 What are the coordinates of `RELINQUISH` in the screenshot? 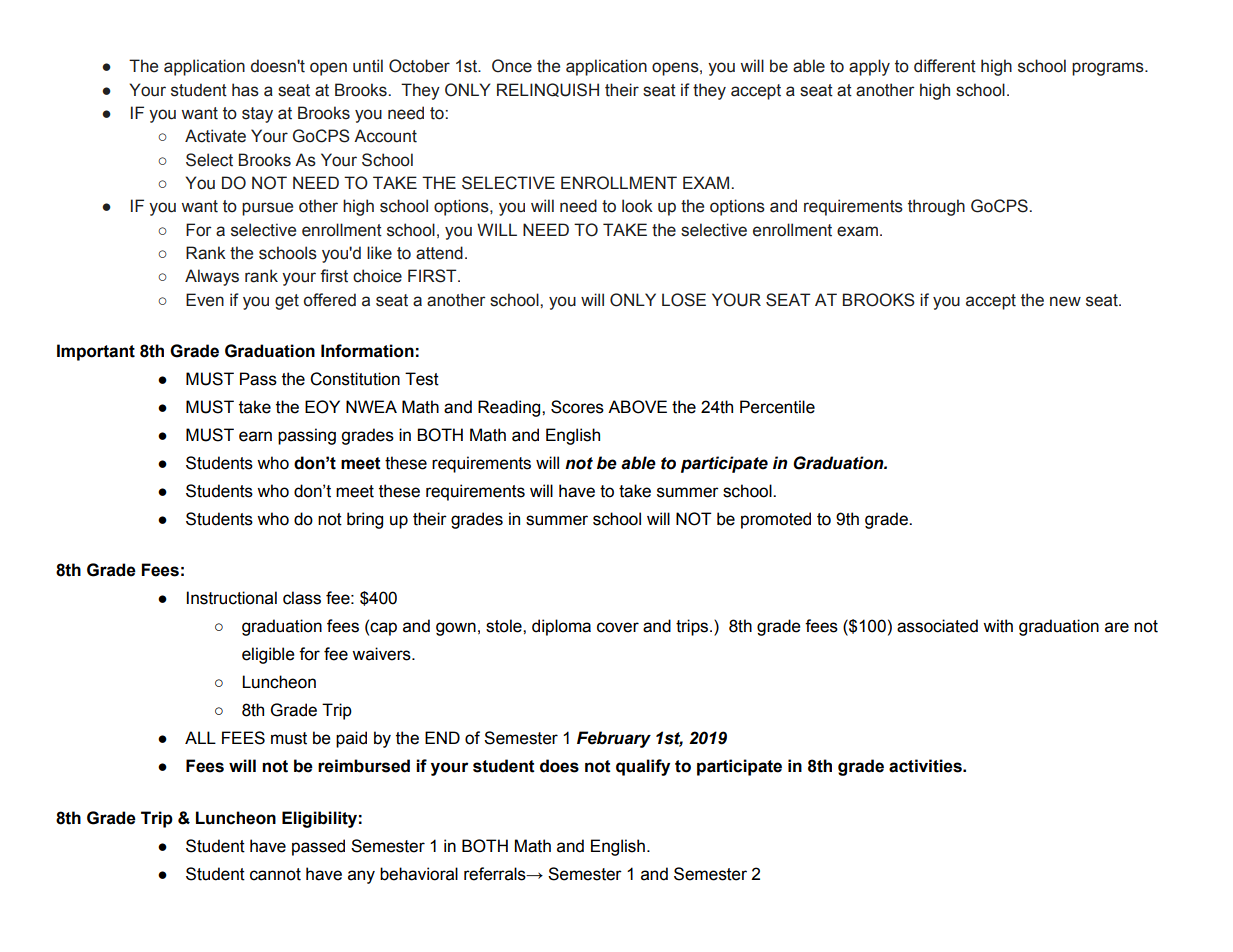 It's located at (548, 90).
